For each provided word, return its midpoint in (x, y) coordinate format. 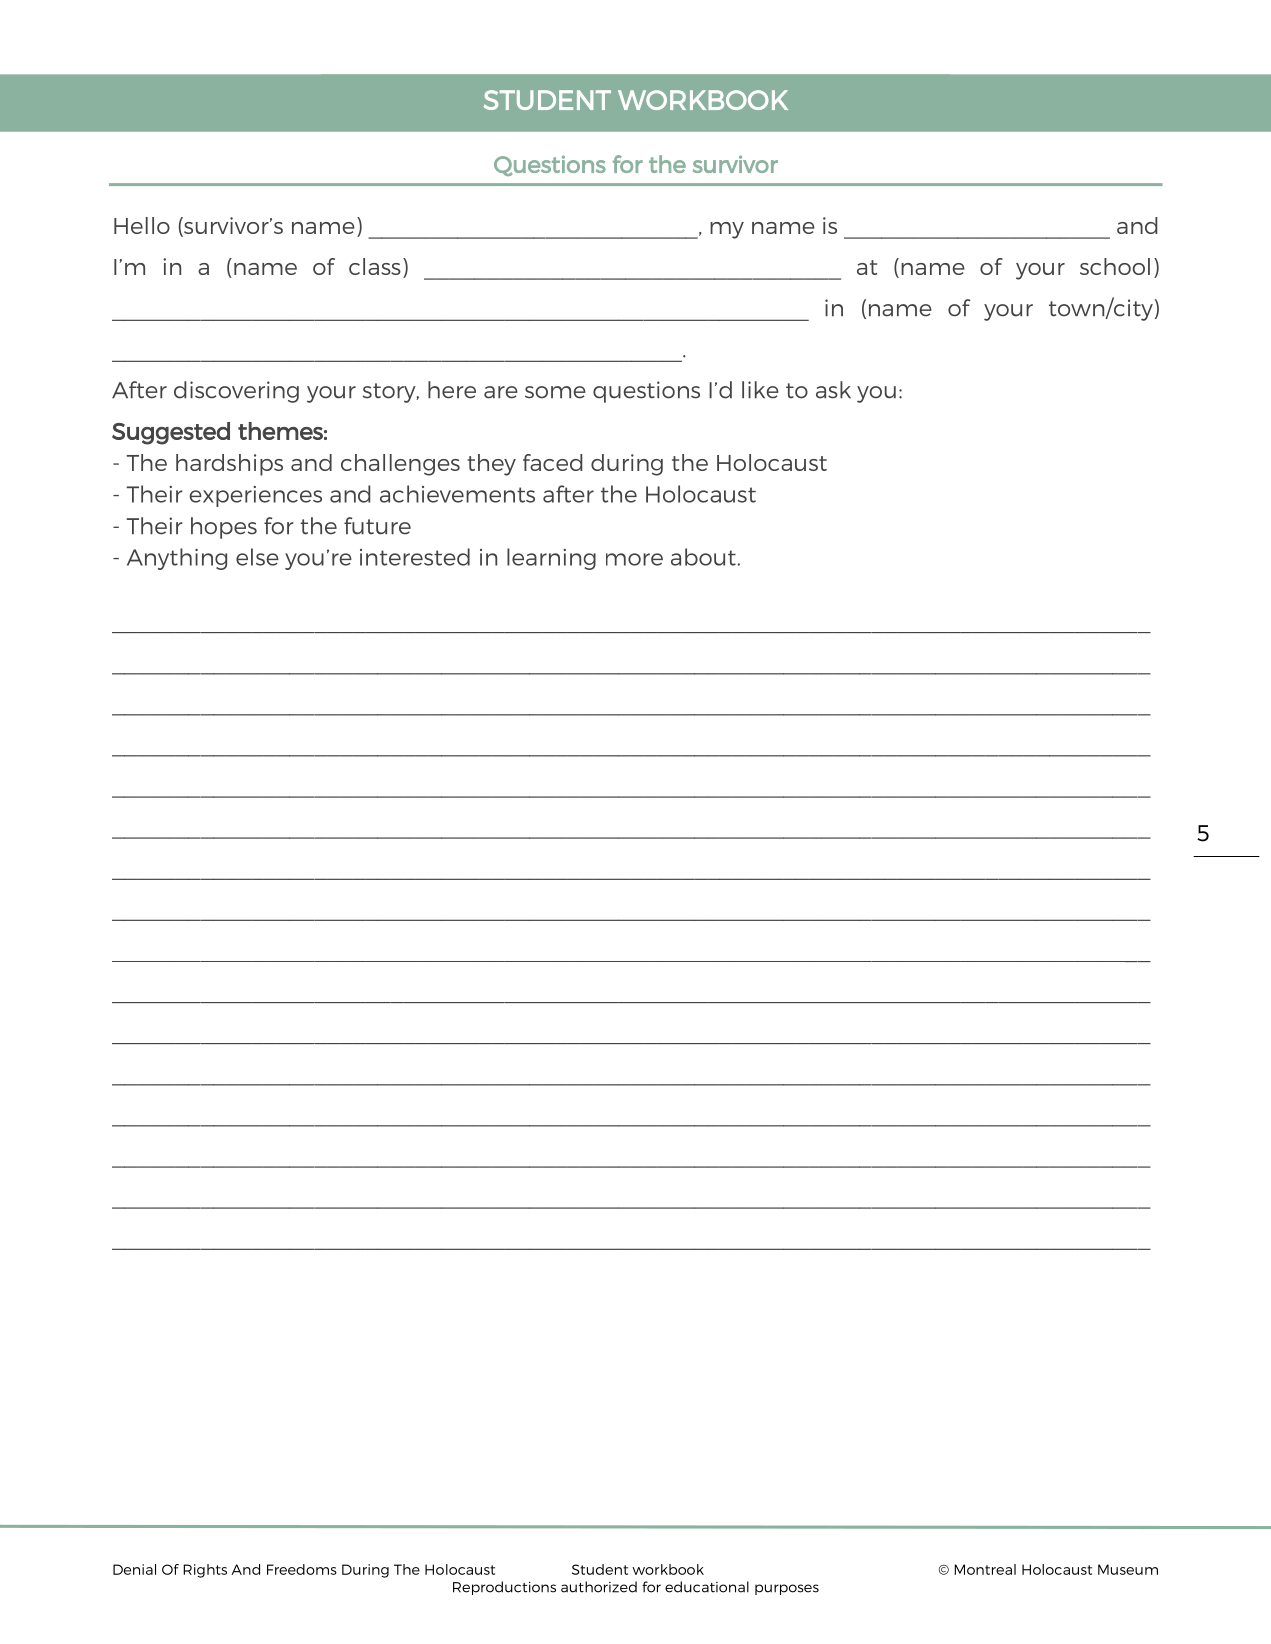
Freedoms (302, 1569)
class (375, 266)
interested (415, 557)
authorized (599, 1587)
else (257, 557)
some (555, 392)
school (1115, 266)
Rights (205, 1571)
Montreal (985, 1569)
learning (551, 559)
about (704, 557)
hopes (224, 528)
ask (833, 390)
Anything (177, 559)
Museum (1128, 1569)
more (634, 559)
